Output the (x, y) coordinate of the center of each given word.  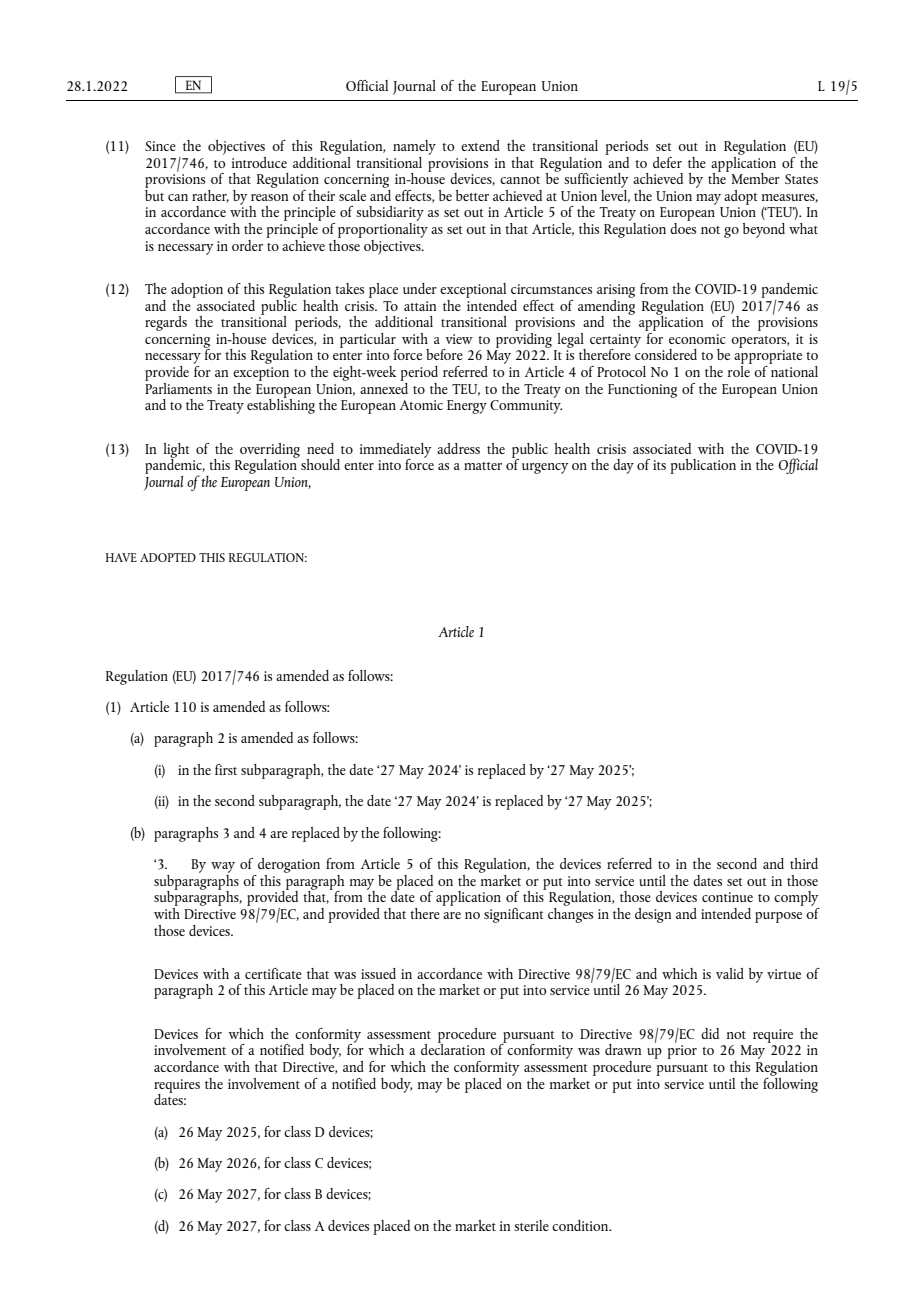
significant (514, 915)
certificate (273, 973)
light (176, 451)
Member (755, 178)
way (223, 867)
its (659, 465)
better (472, 195)
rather (210, 196)
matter (483, 466)
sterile (531, 1225)
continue (727, 897)
